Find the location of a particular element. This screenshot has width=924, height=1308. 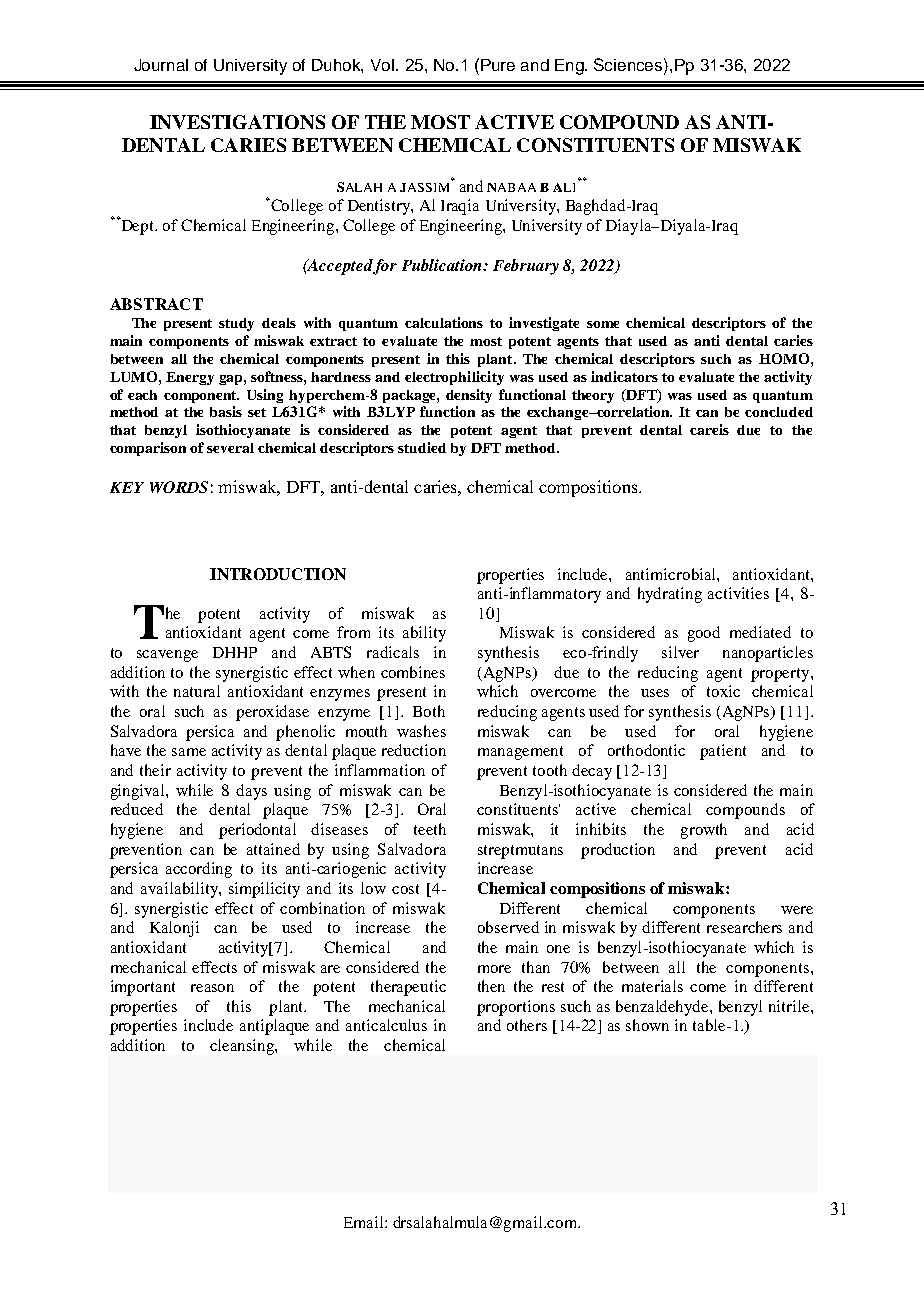

Email is located at coordinates (365, 1222).
